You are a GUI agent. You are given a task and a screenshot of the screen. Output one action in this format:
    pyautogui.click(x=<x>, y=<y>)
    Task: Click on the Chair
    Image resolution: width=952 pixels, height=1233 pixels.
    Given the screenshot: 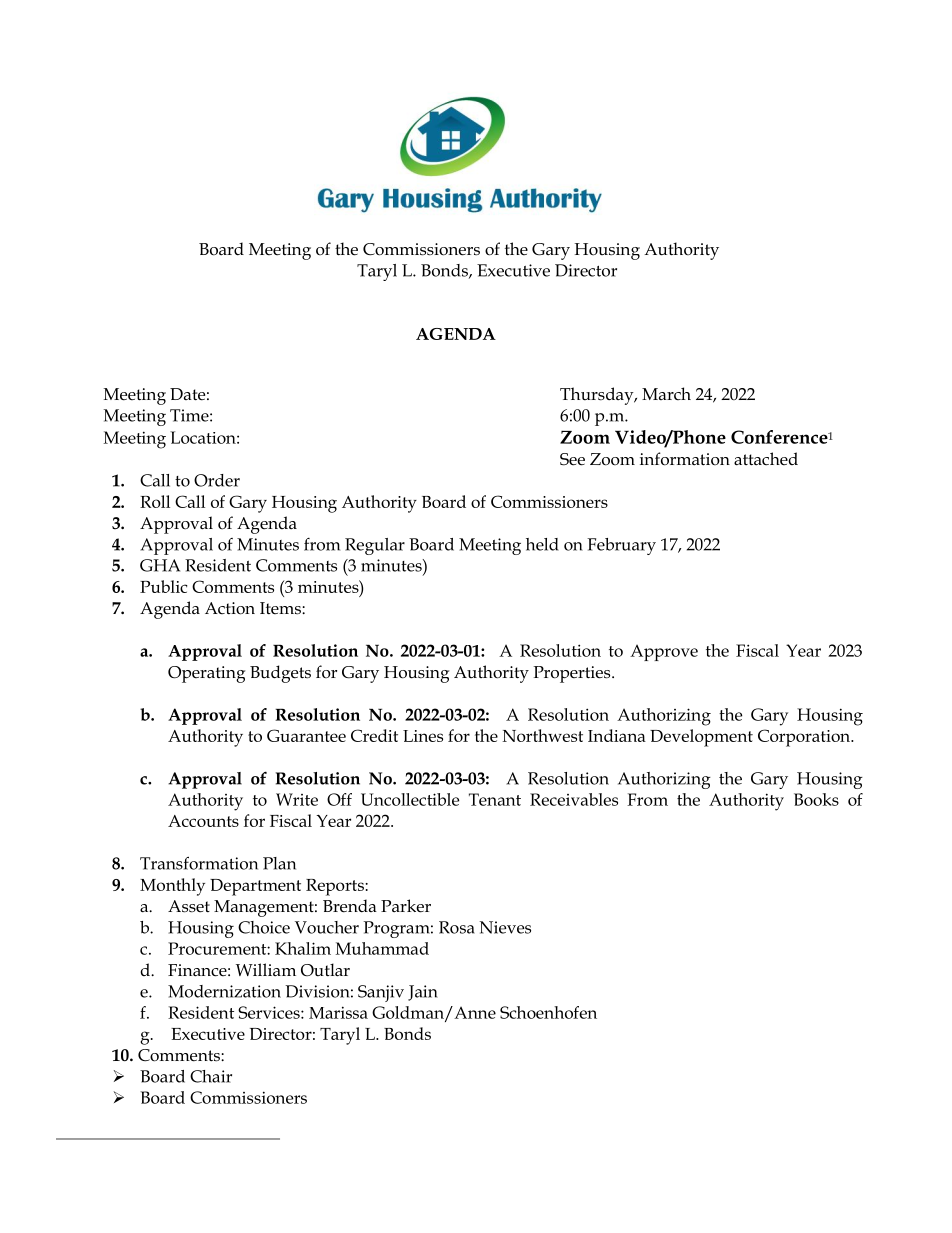 What is the action you would take?
    pyautogui.click(x=211, y=1076)
